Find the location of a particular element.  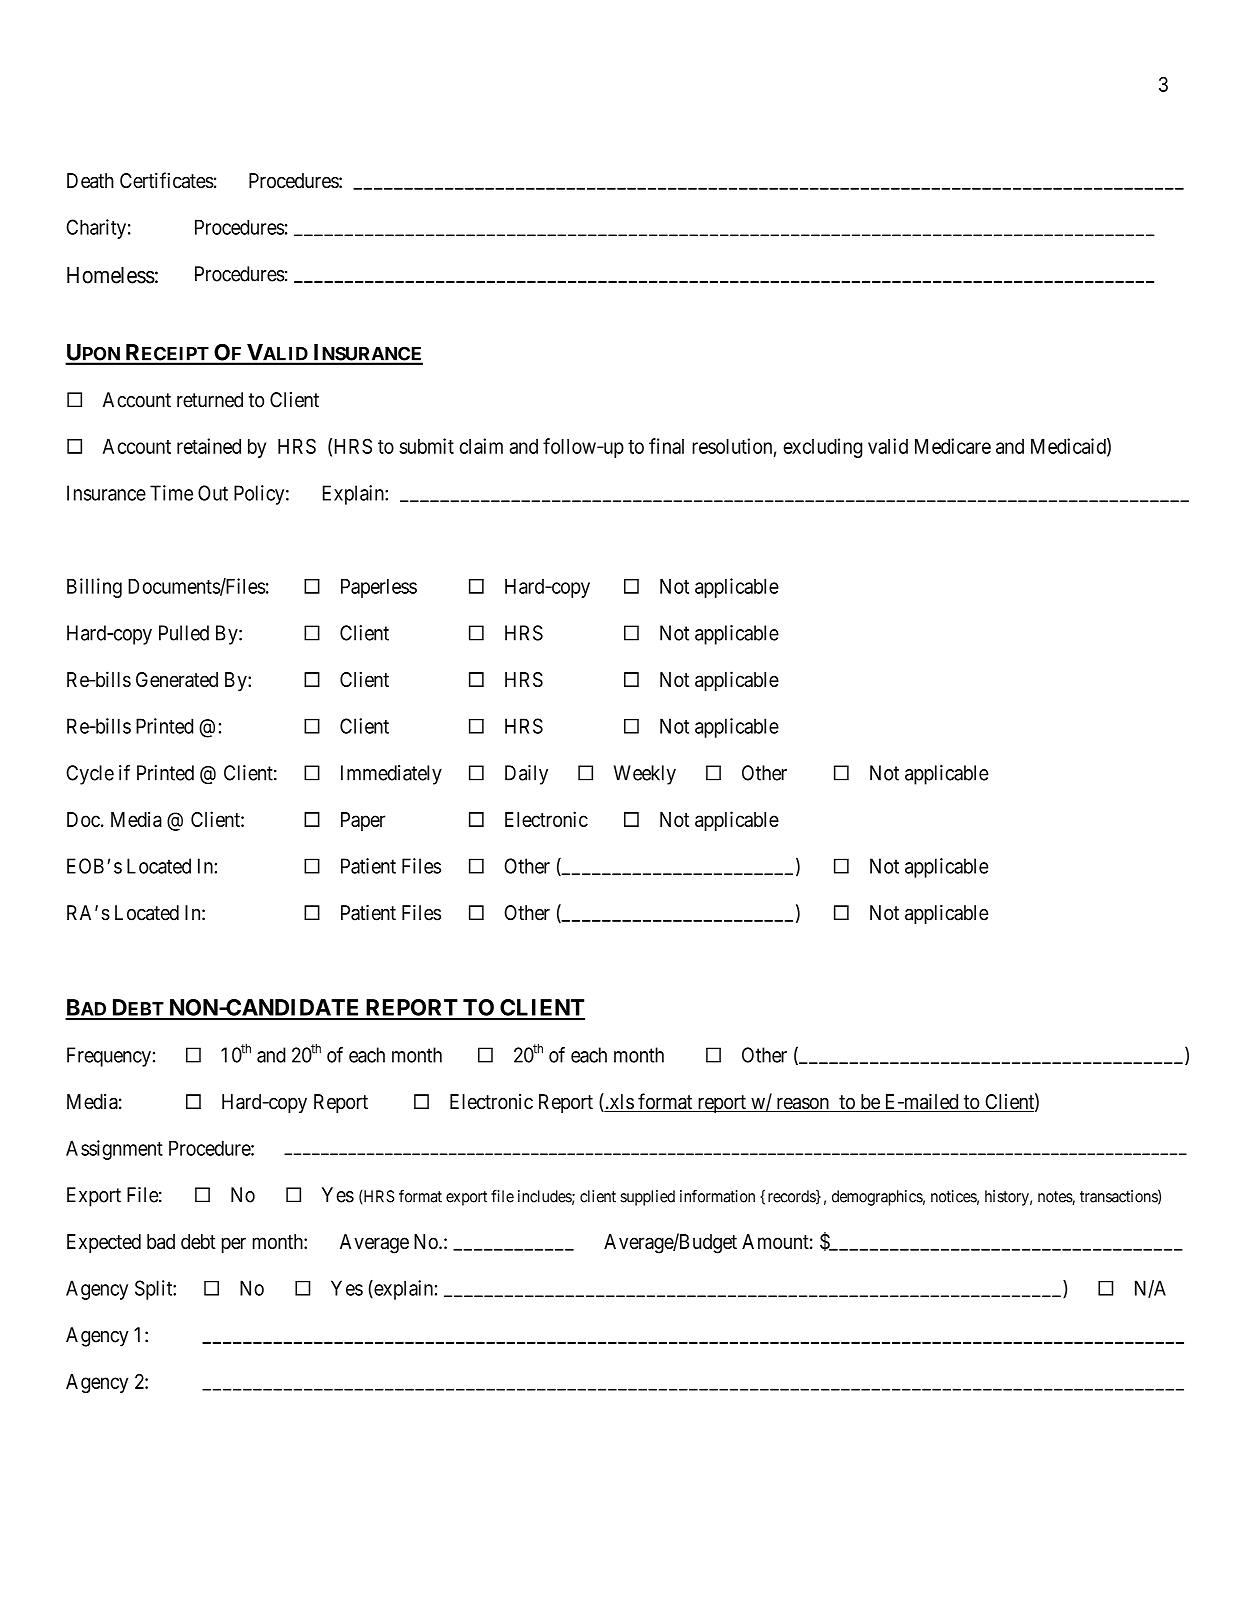

claim is located at coordinates (481, 446).
